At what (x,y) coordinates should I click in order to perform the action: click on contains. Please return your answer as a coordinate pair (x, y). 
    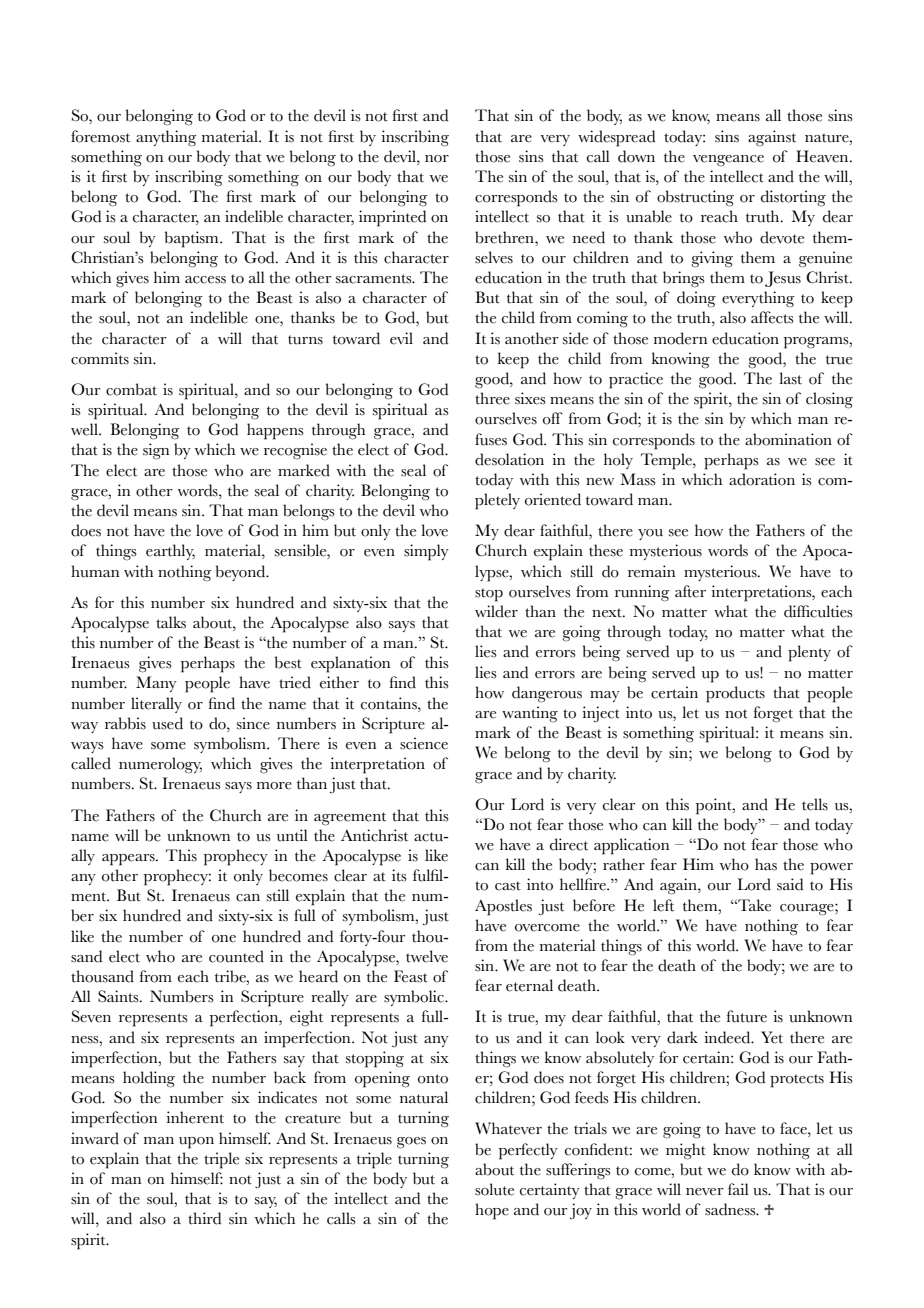
    Looking at the image, I should click on (390, 703).
